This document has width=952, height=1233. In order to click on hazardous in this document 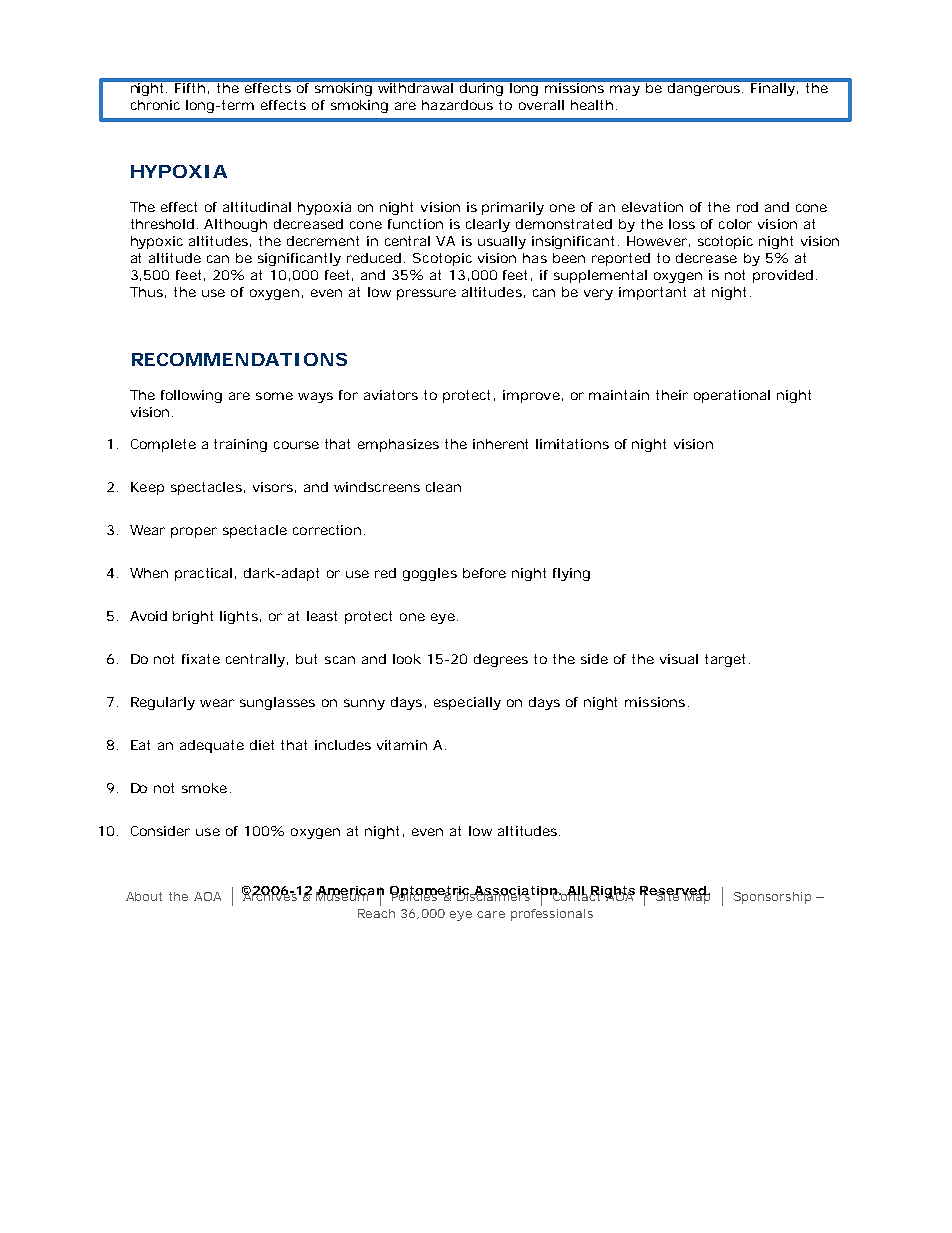, I will do `click(457, 105)`.
